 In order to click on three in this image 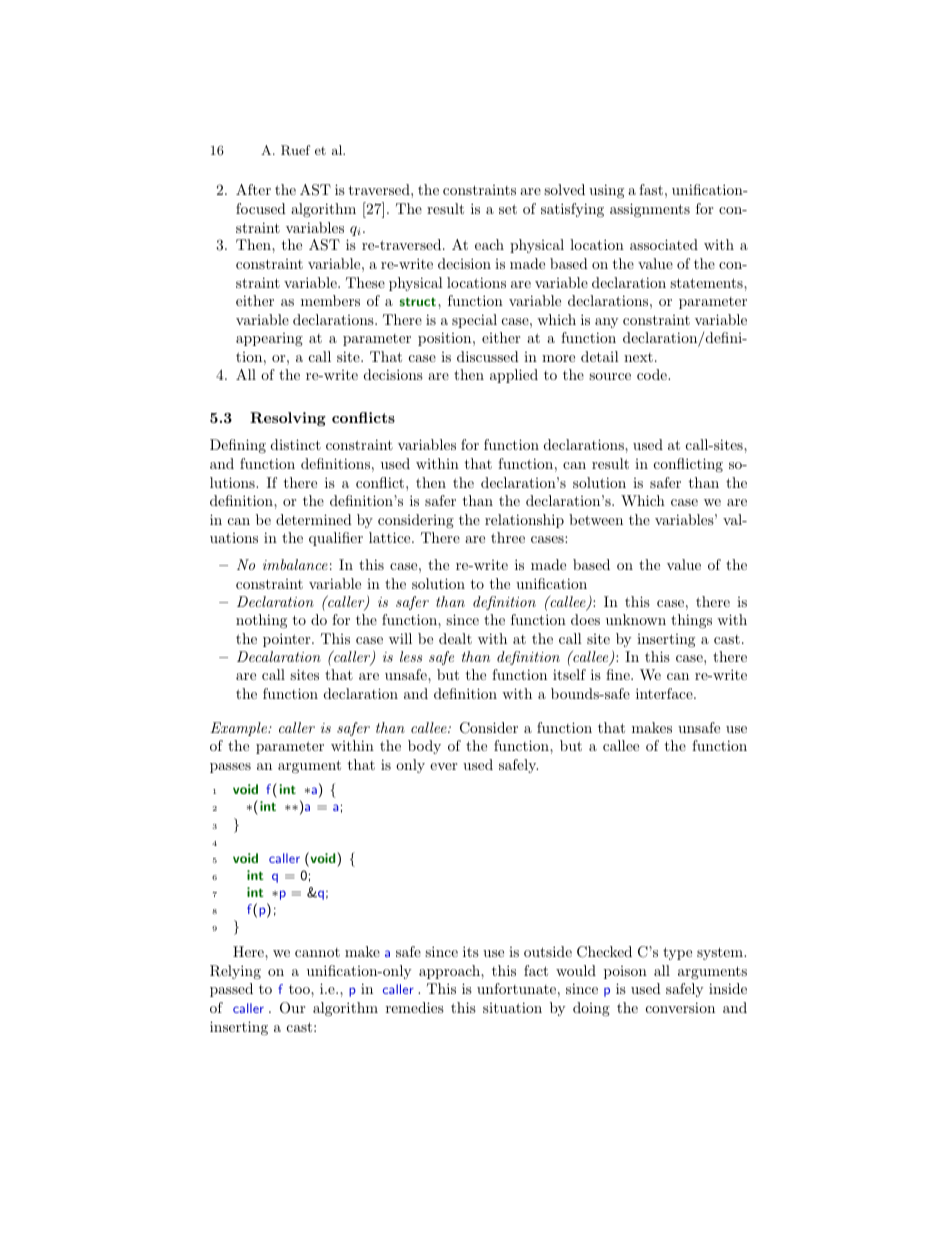, I will do `click(508, 537)`.
